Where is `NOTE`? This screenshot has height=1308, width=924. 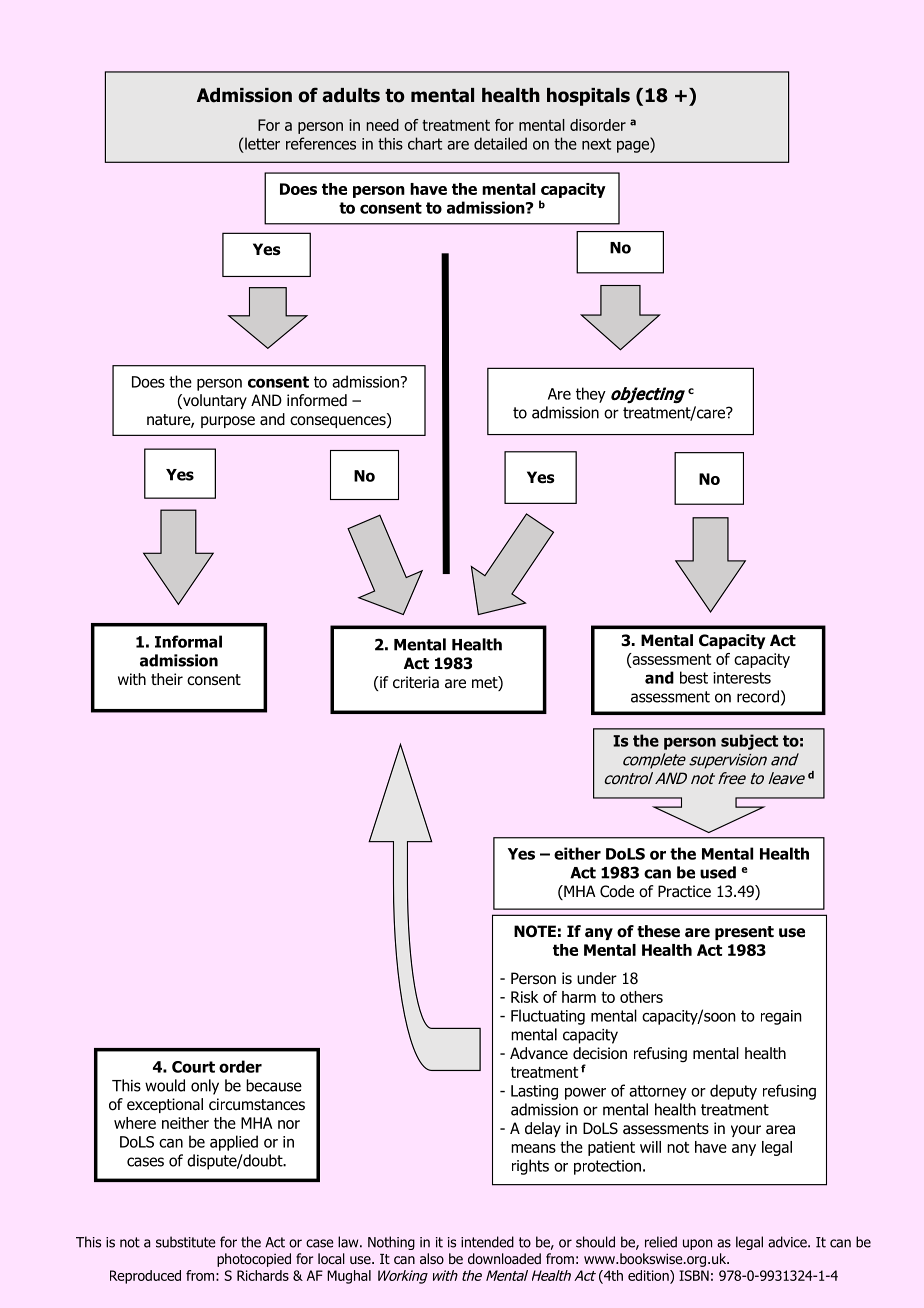
NOTE is located at coordinates (535, 931).
